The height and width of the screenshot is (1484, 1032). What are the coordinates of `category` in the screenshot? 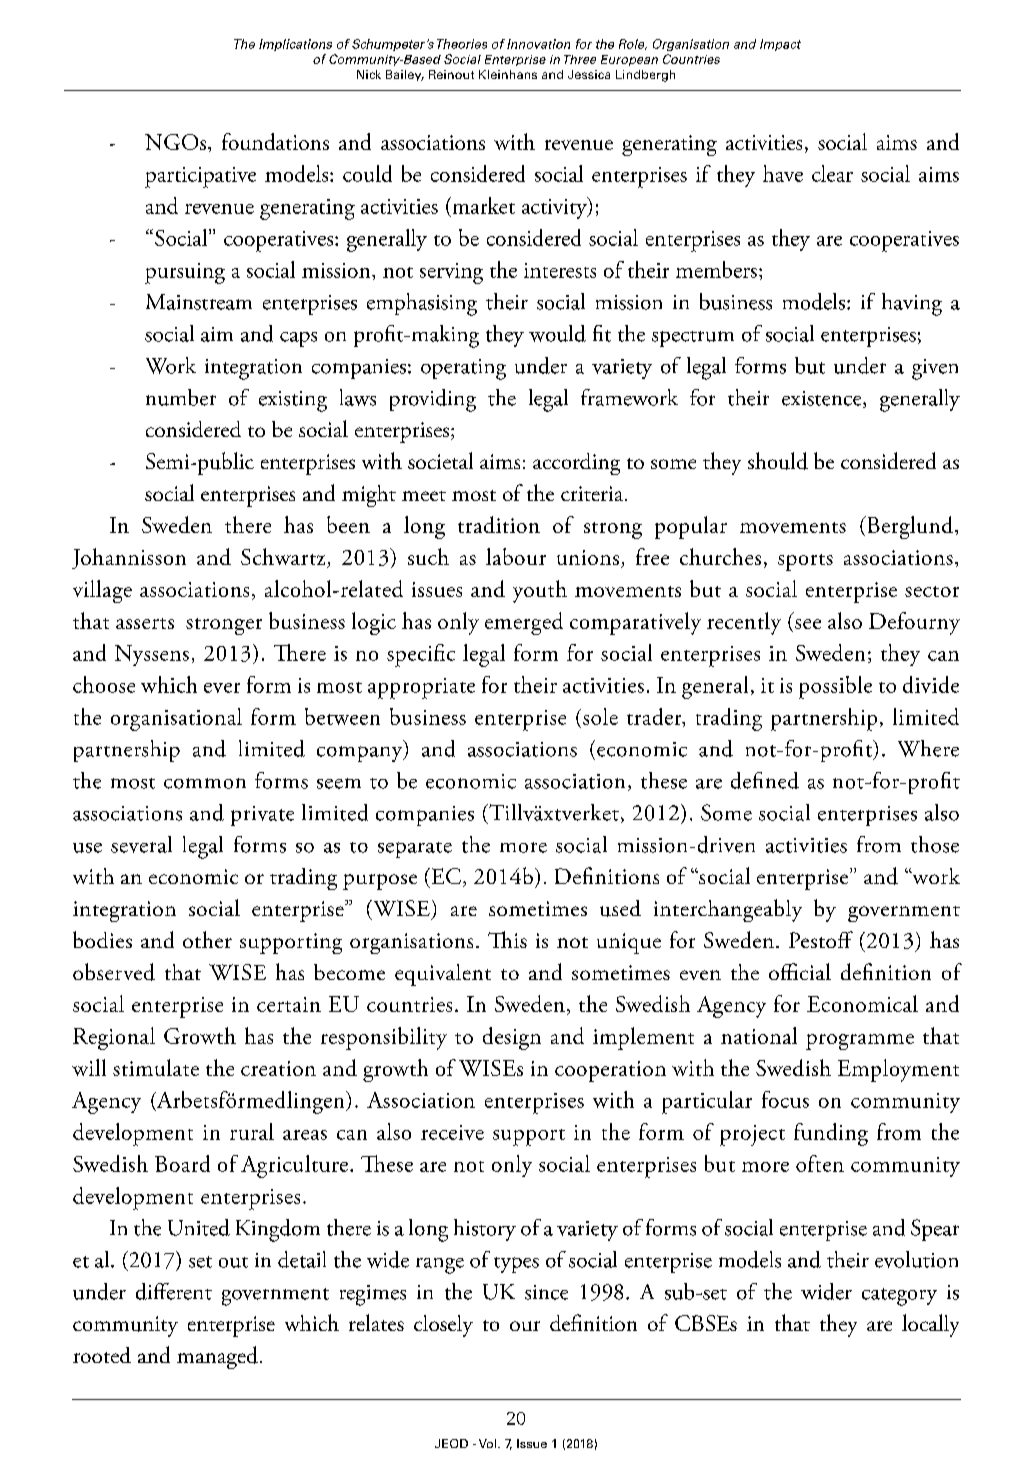 It's located at (899, 1297).
